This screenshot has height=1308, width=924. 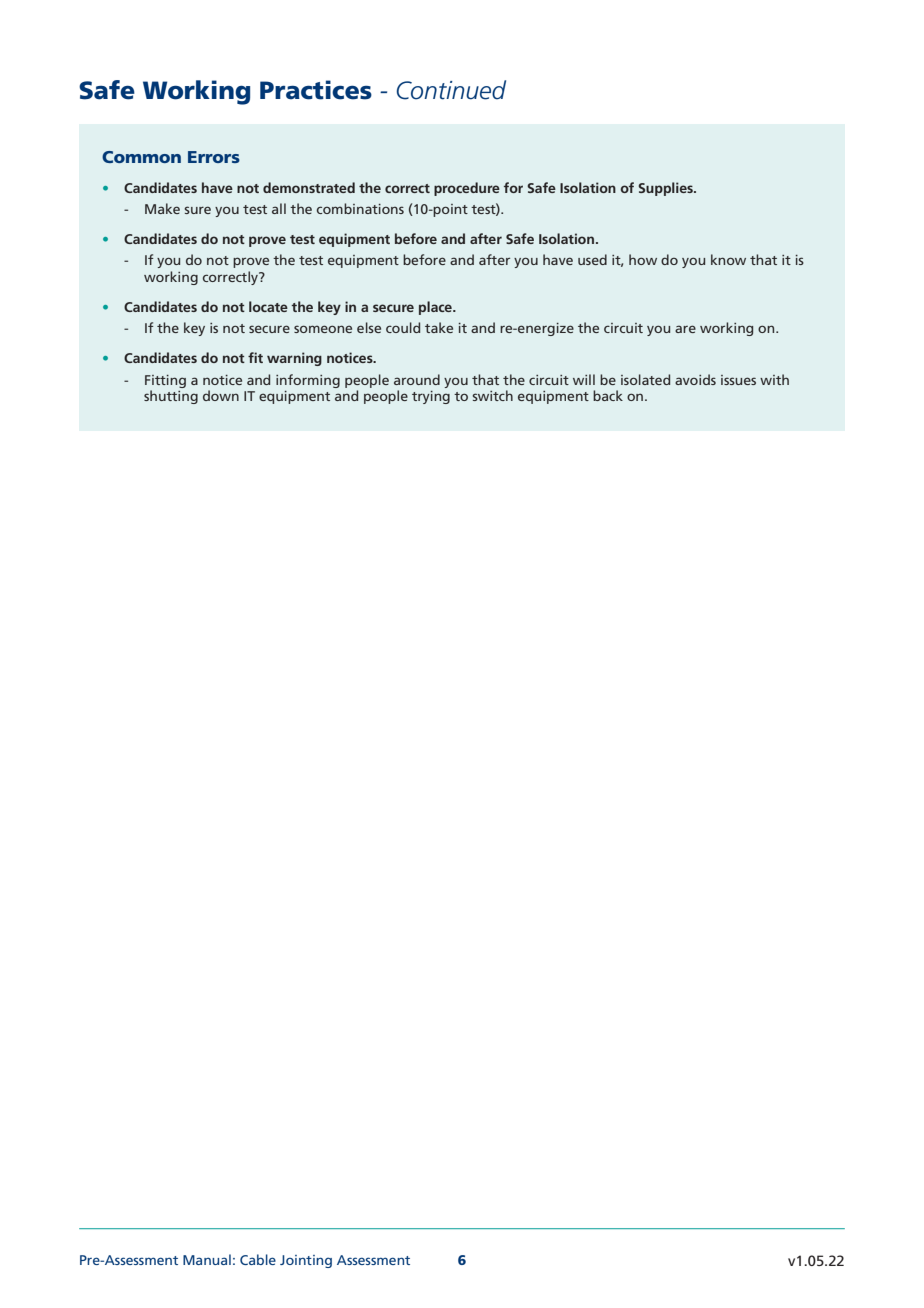 I want to click on back, so click(x=608, y=395).
